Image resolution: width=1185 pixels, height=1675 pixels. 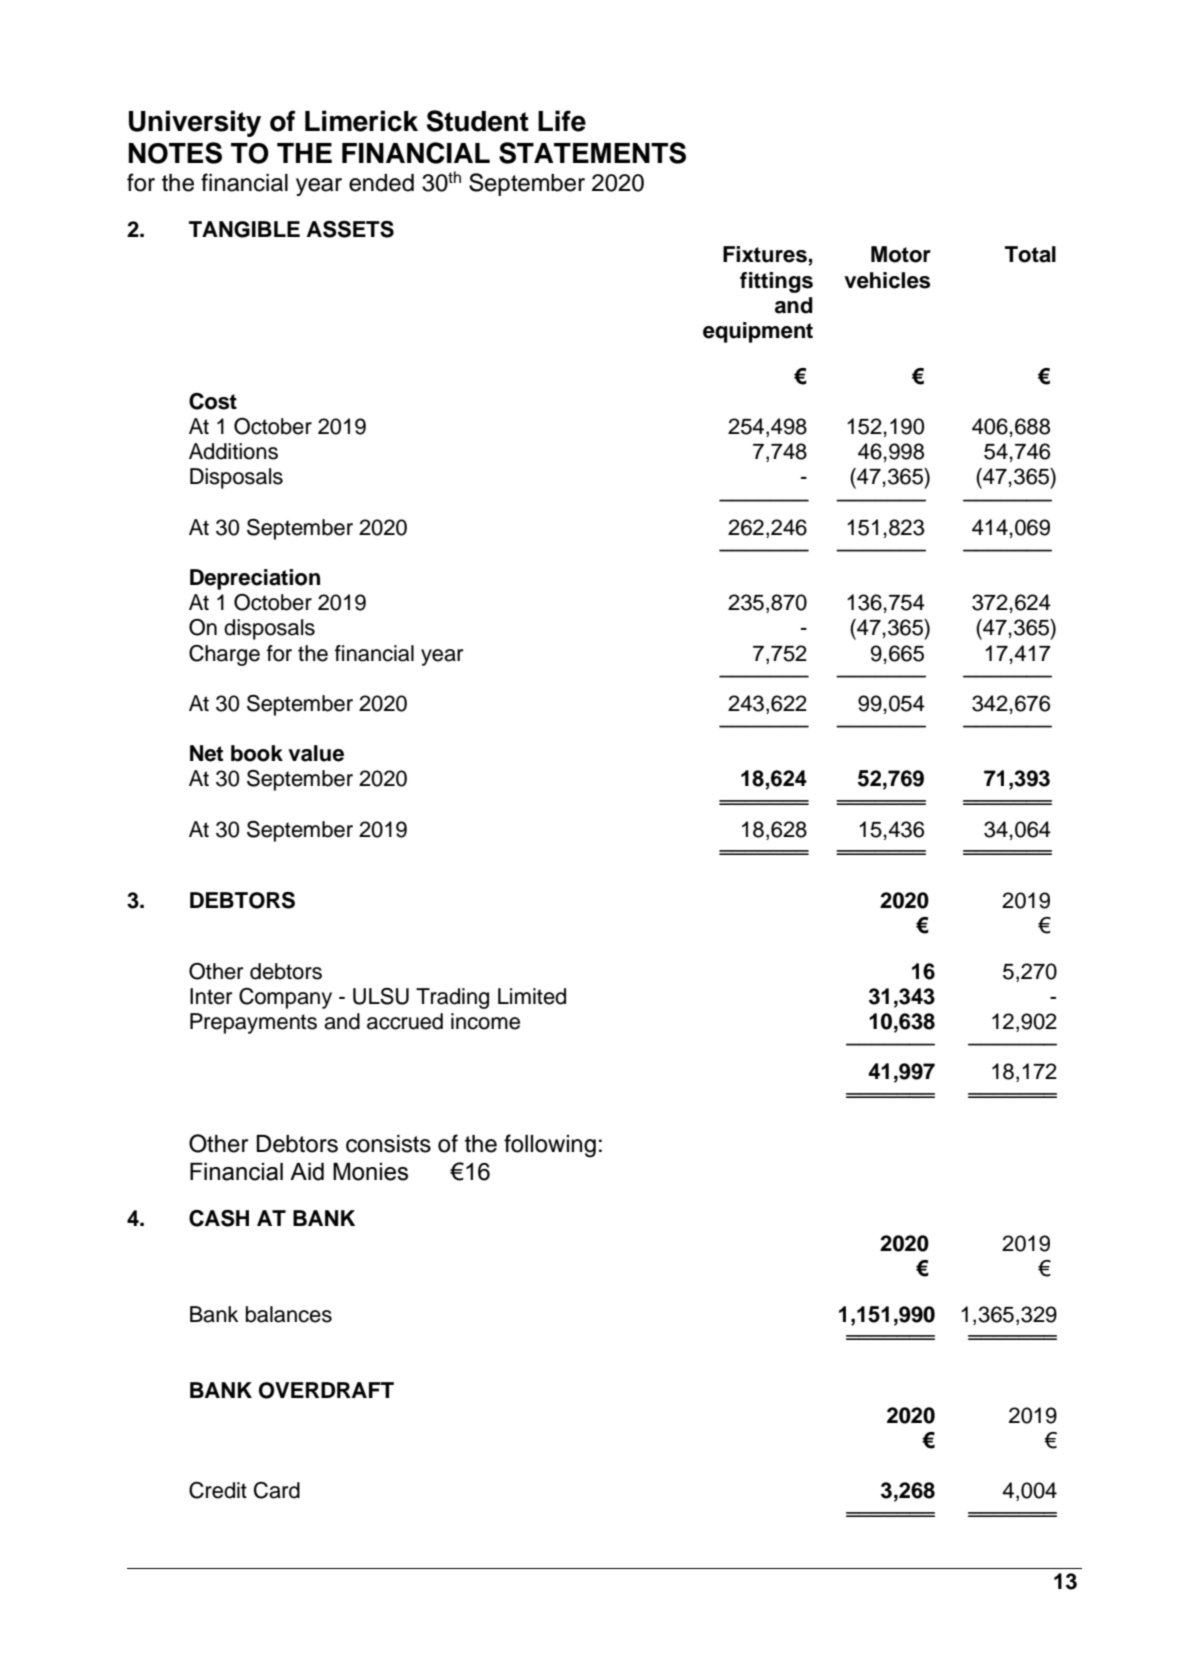 What do you see at coordinates (532, 996) in the screenshot?
I see `Limited` at bounding box center [532, 996].
